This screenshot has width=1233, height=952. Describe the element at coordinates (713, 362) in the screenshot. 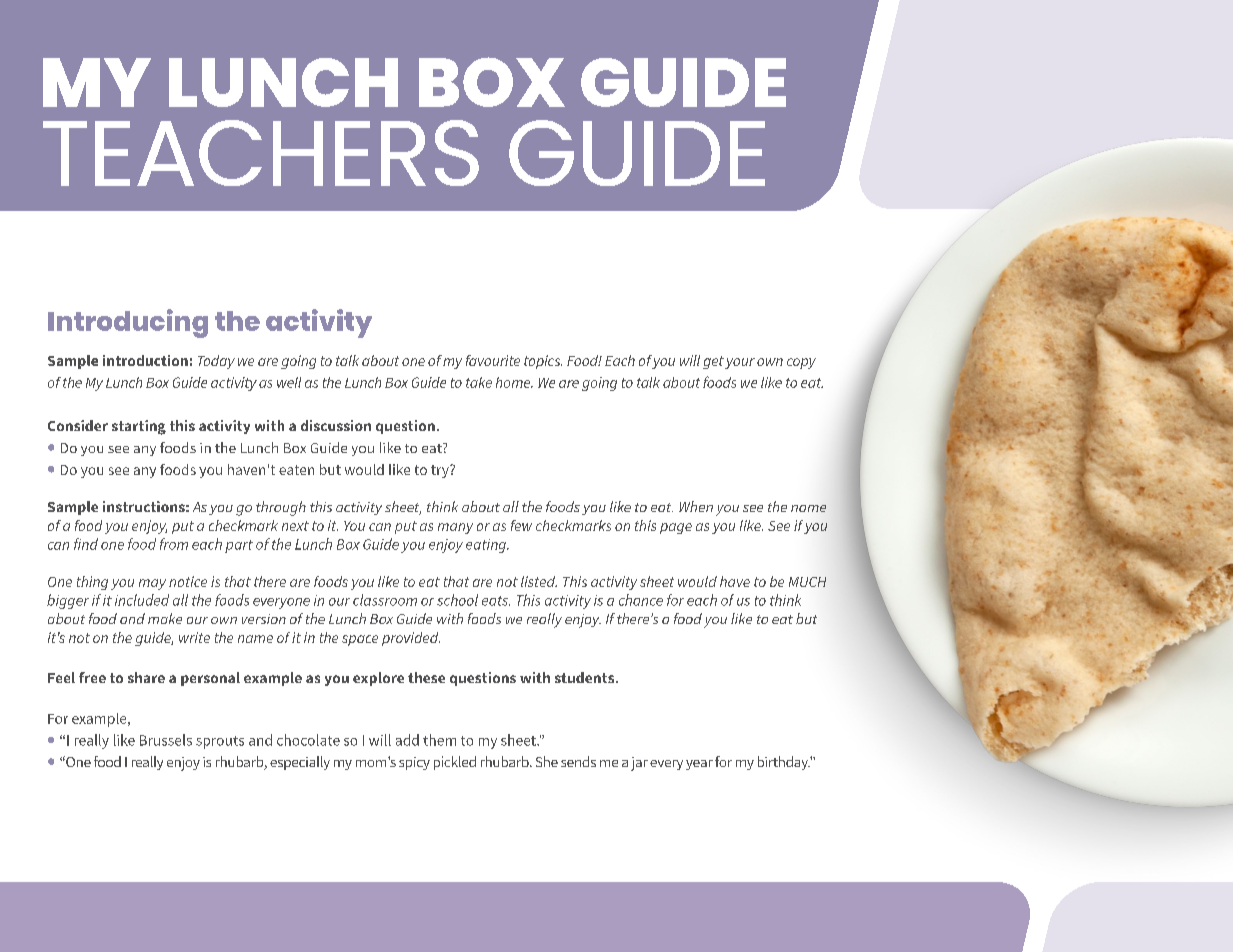

I see `get` at that location.
